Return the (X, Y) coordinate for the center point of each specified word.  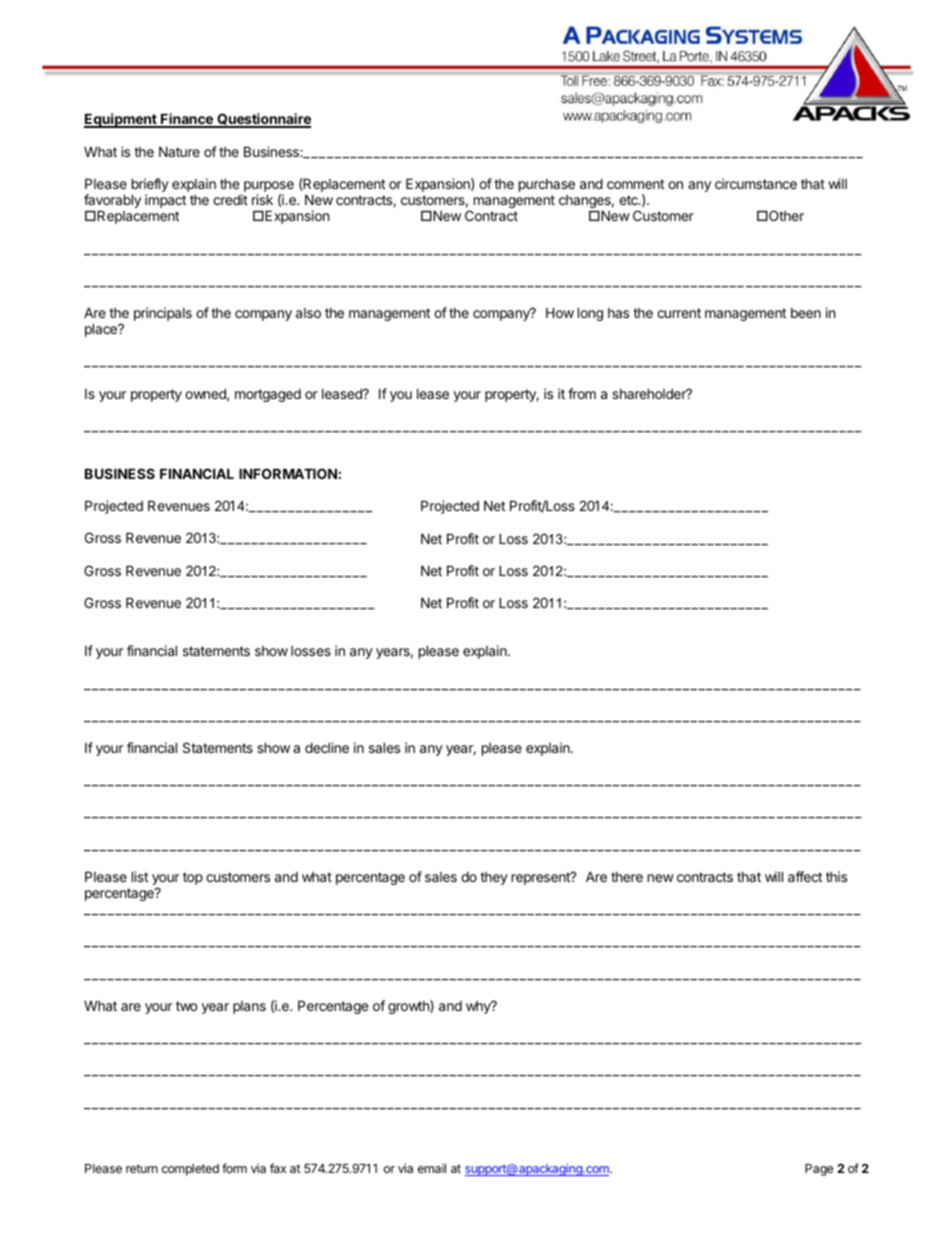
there (627, 877)
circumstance (756, 183)
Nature (179, 151)
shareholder (650, 393)
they (494, 878)
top (193, 878)
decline (327, 747)
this (836, 876)
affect (805, 876)
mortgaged (268, 395)
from (582, 393)
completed (190, 1170)
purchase (547, 185)
